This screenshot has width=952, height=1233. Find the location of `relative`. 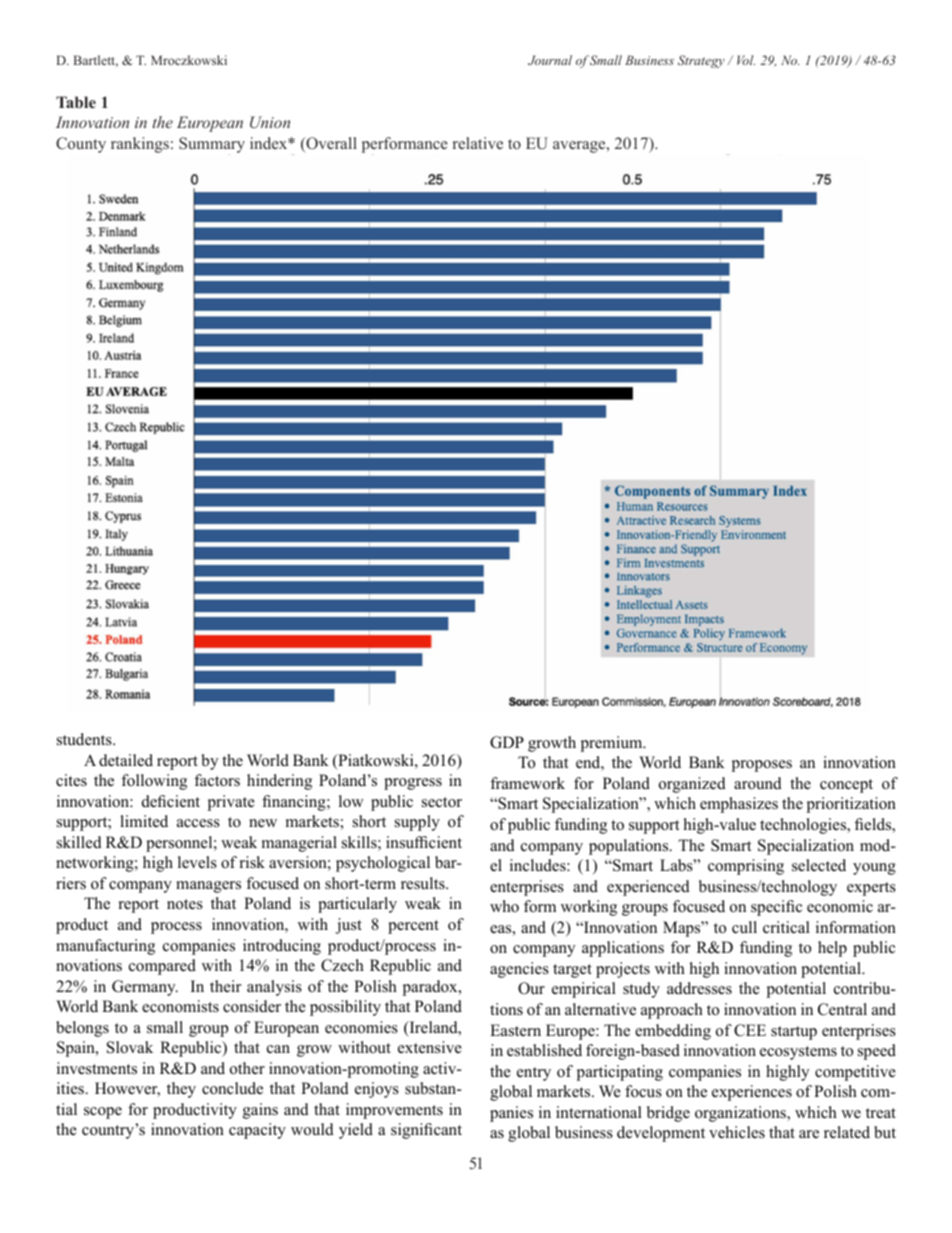

relative is located at coordinates (478, 143).
